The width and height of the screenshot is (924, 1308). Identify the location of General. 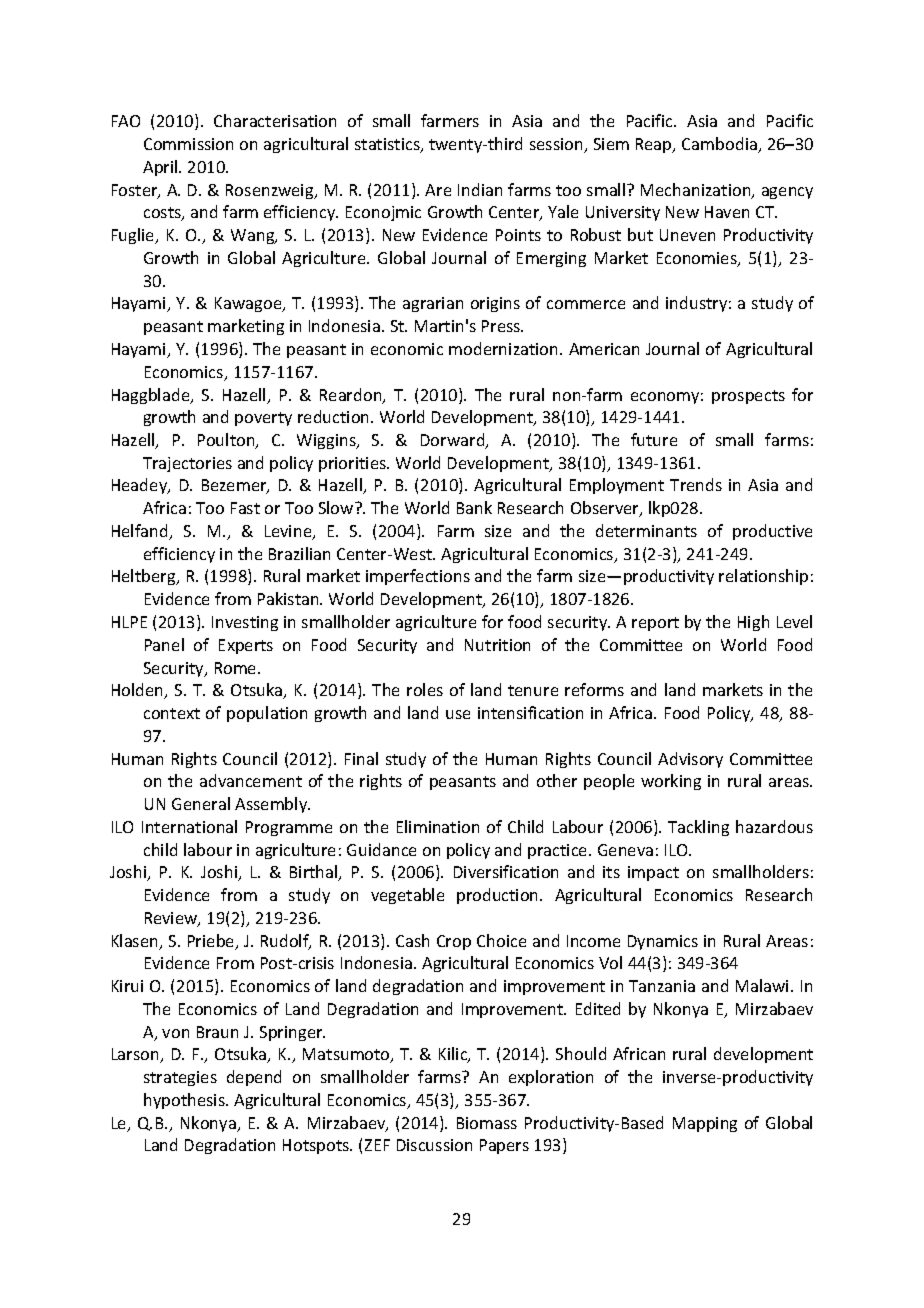
(201, 803).
